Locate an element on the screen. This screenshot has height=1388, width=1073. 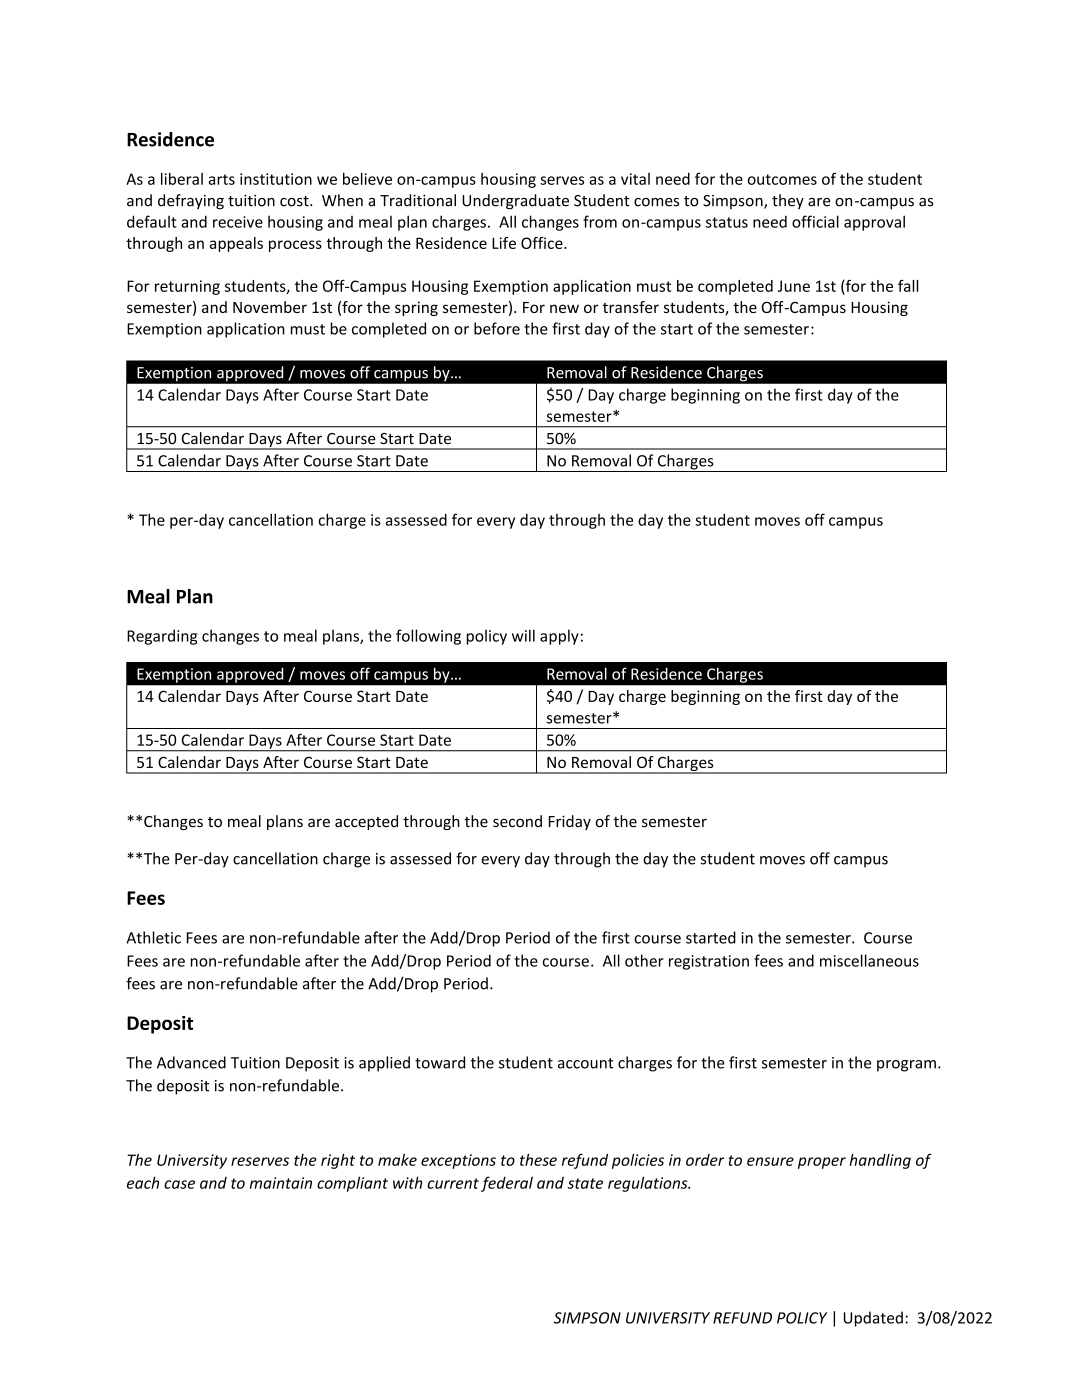
proper is located at coordinates (822, 1163).
